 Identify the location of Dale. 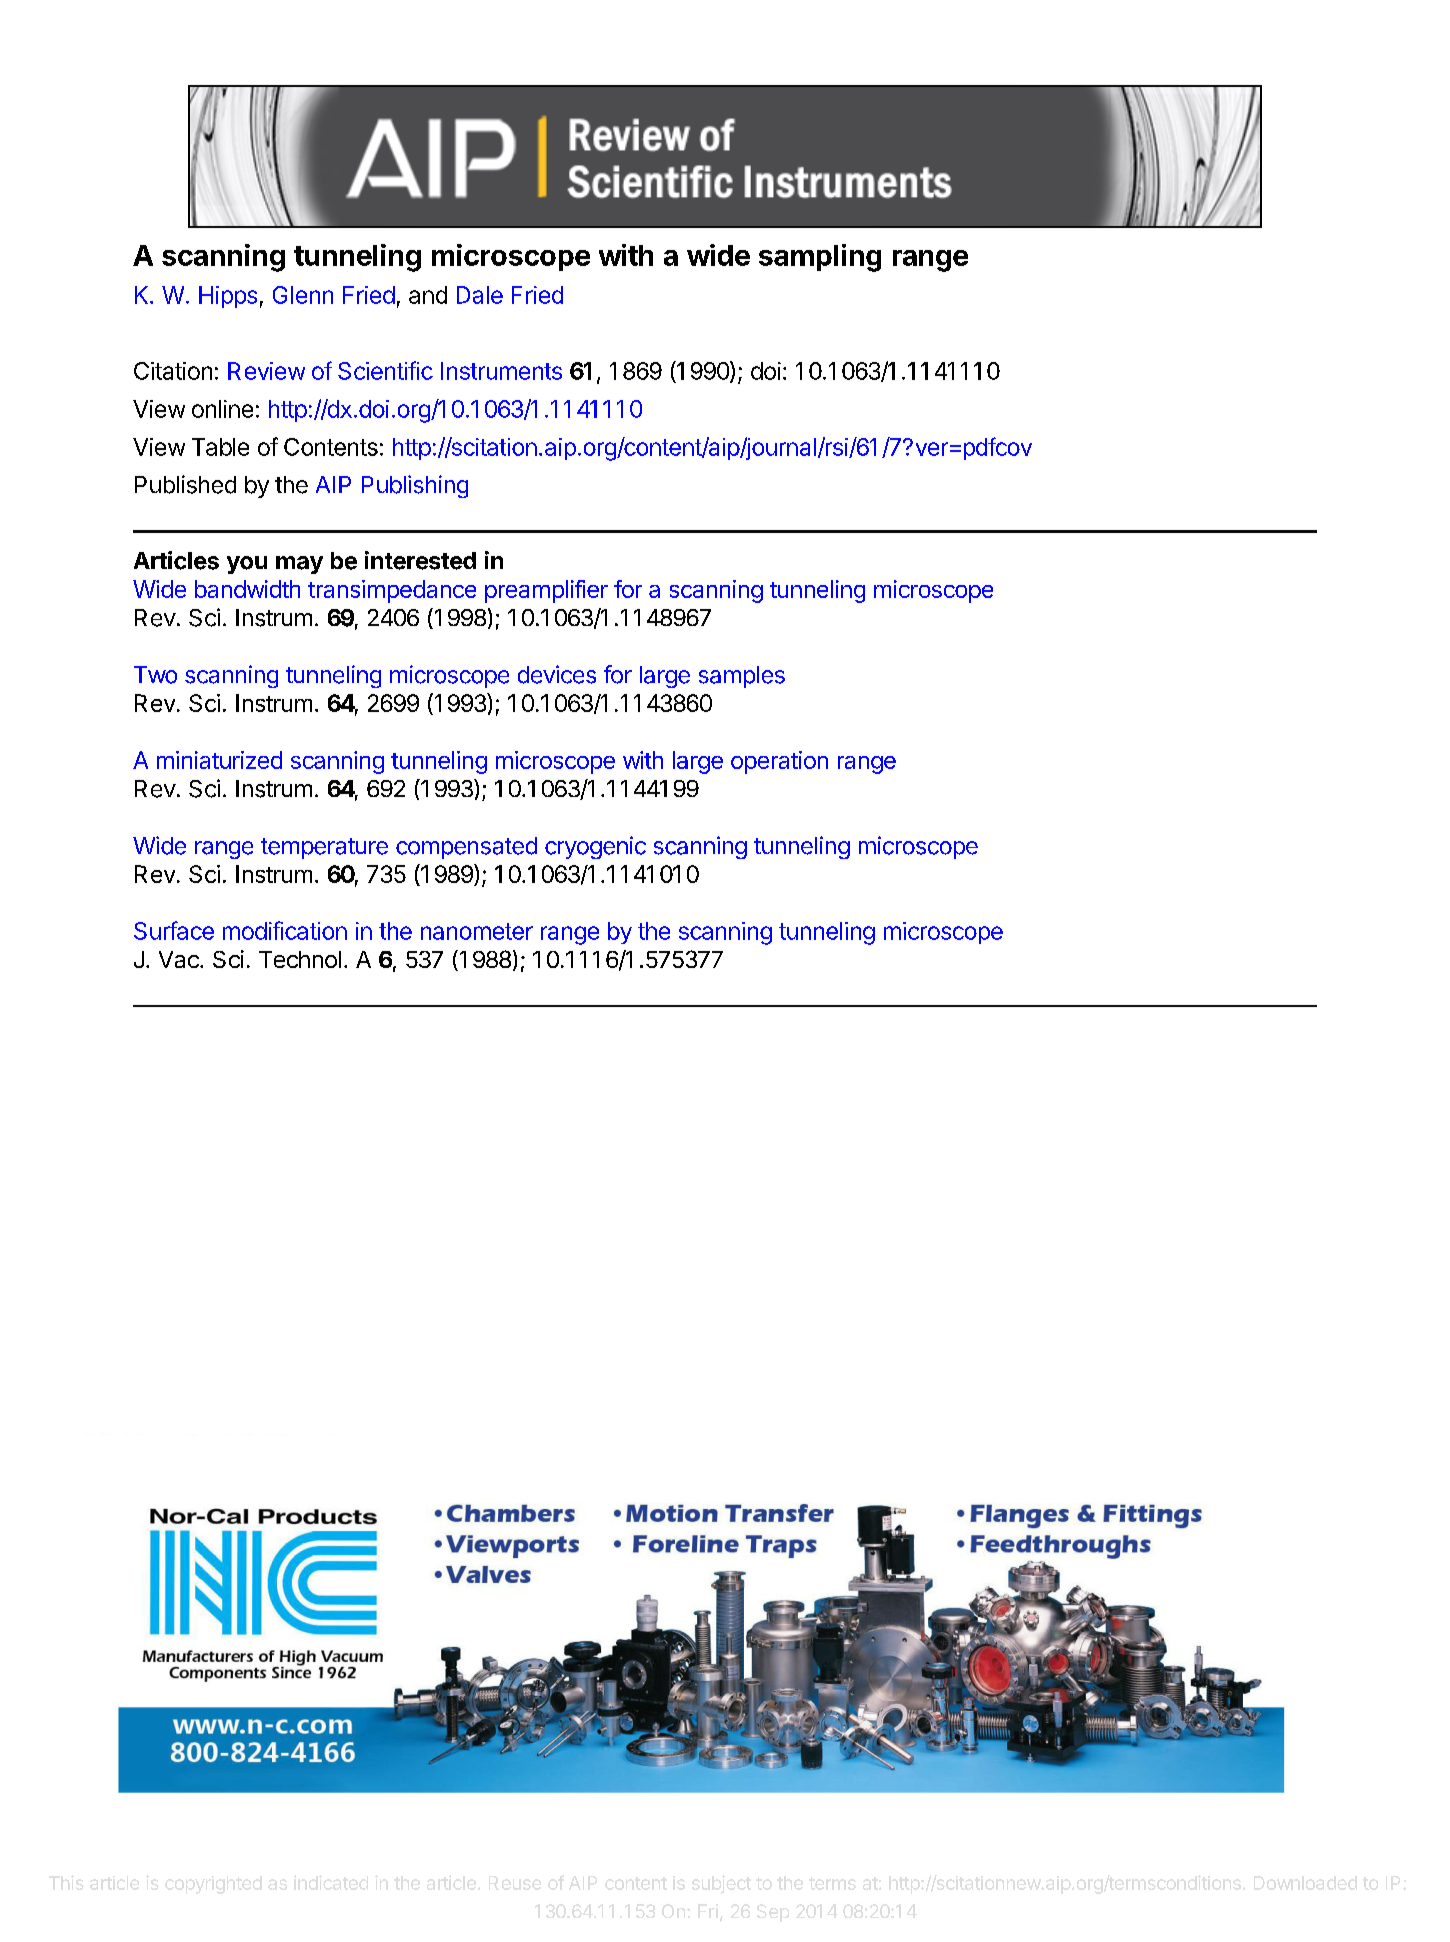
(480, 295).
